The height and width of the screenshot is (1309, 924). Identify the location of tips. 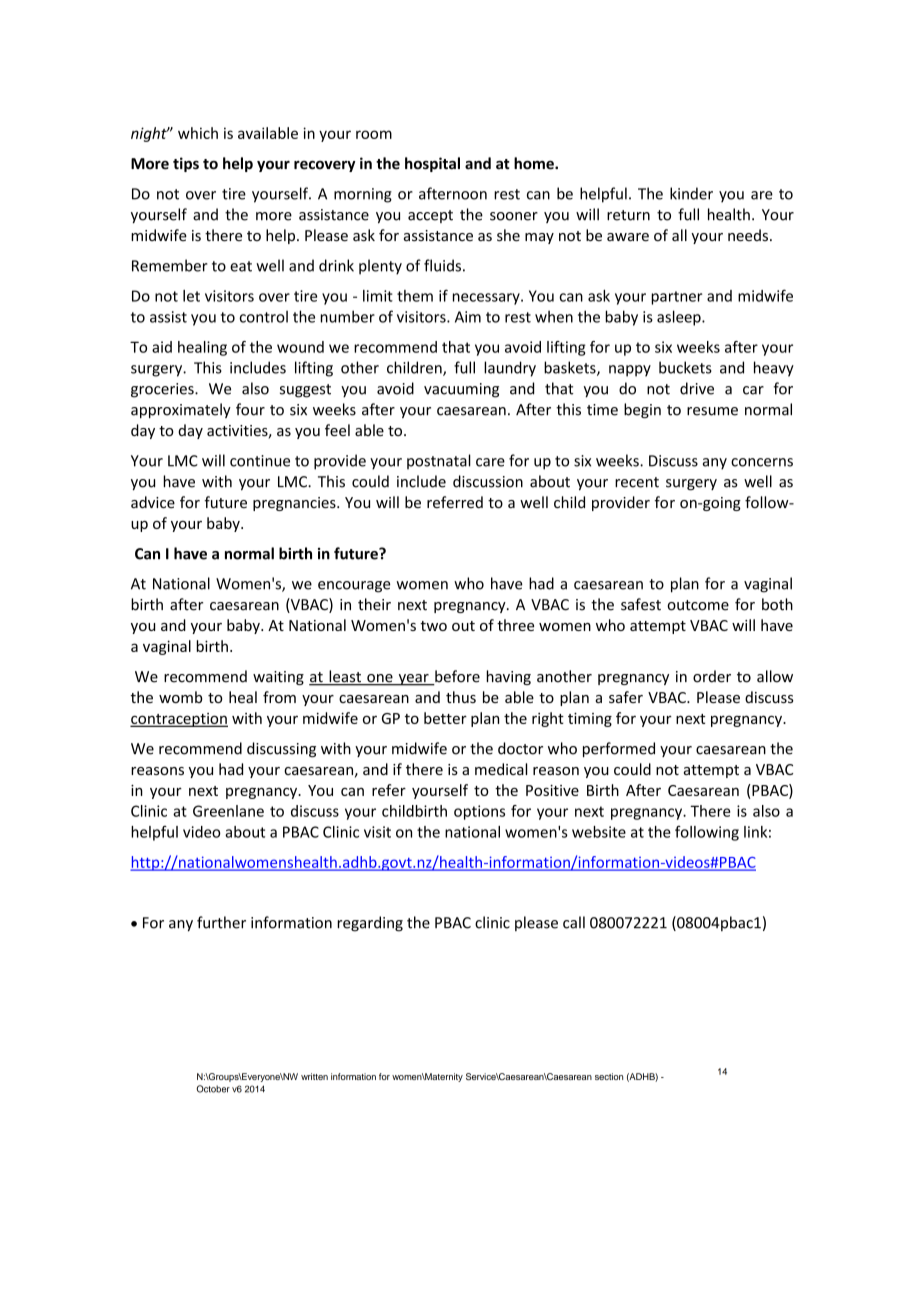
(186, 164).
